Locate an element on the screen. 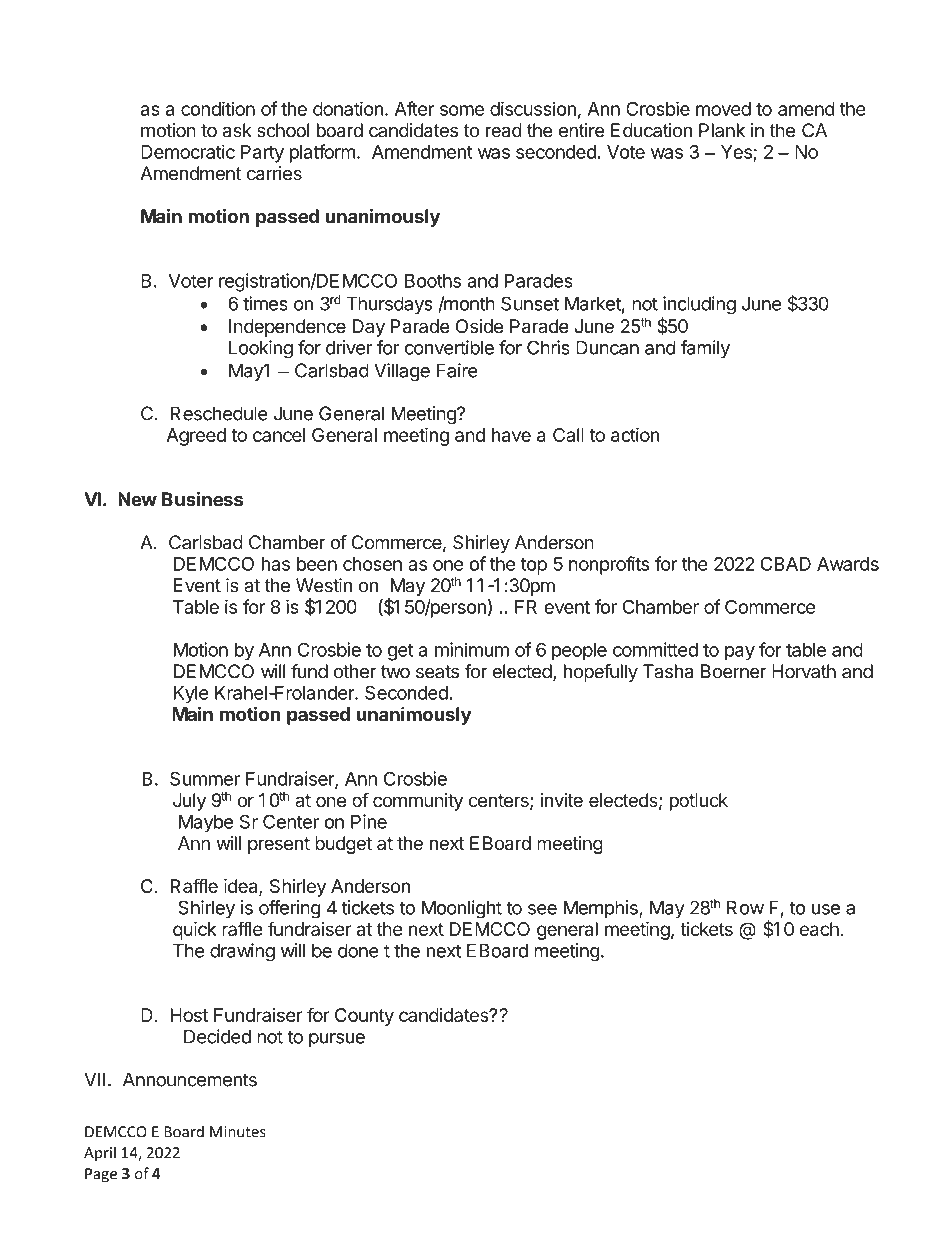 This screenshot has width=952, height=1233. read is located at coordinates (504, 130).
